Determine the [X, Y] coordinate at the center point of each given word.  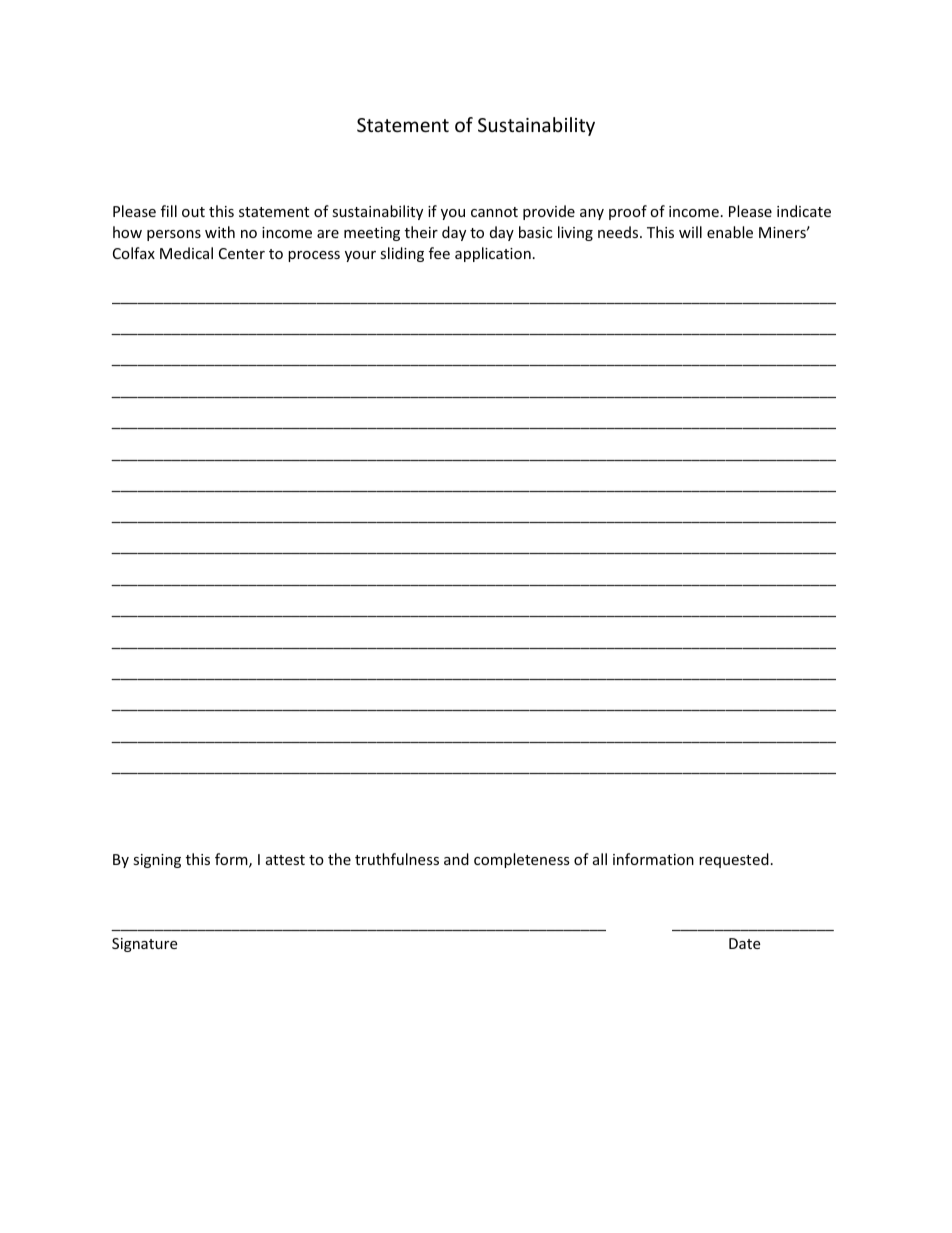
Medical [186, 253]
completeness [522, 860]
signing [157, 861]
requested [734, 860]
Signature [144, 945]
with [220, 232]
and [456, 859]
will [690, 232]
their [421, 232]
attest [285, 860]
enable [730, 232]
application [493, 254]
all [600, 859]
